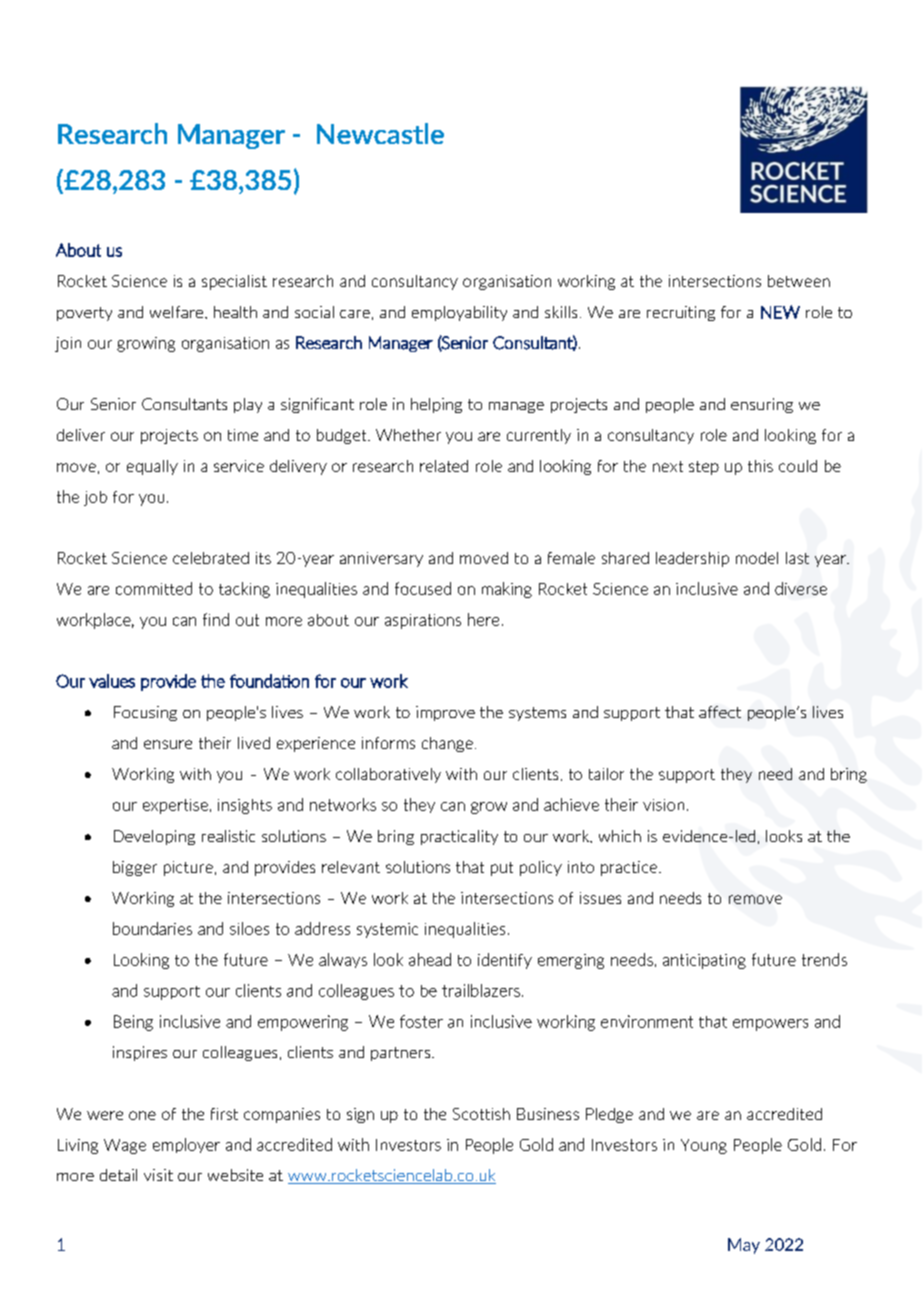  I want to click on May, so click(744, 1246).
